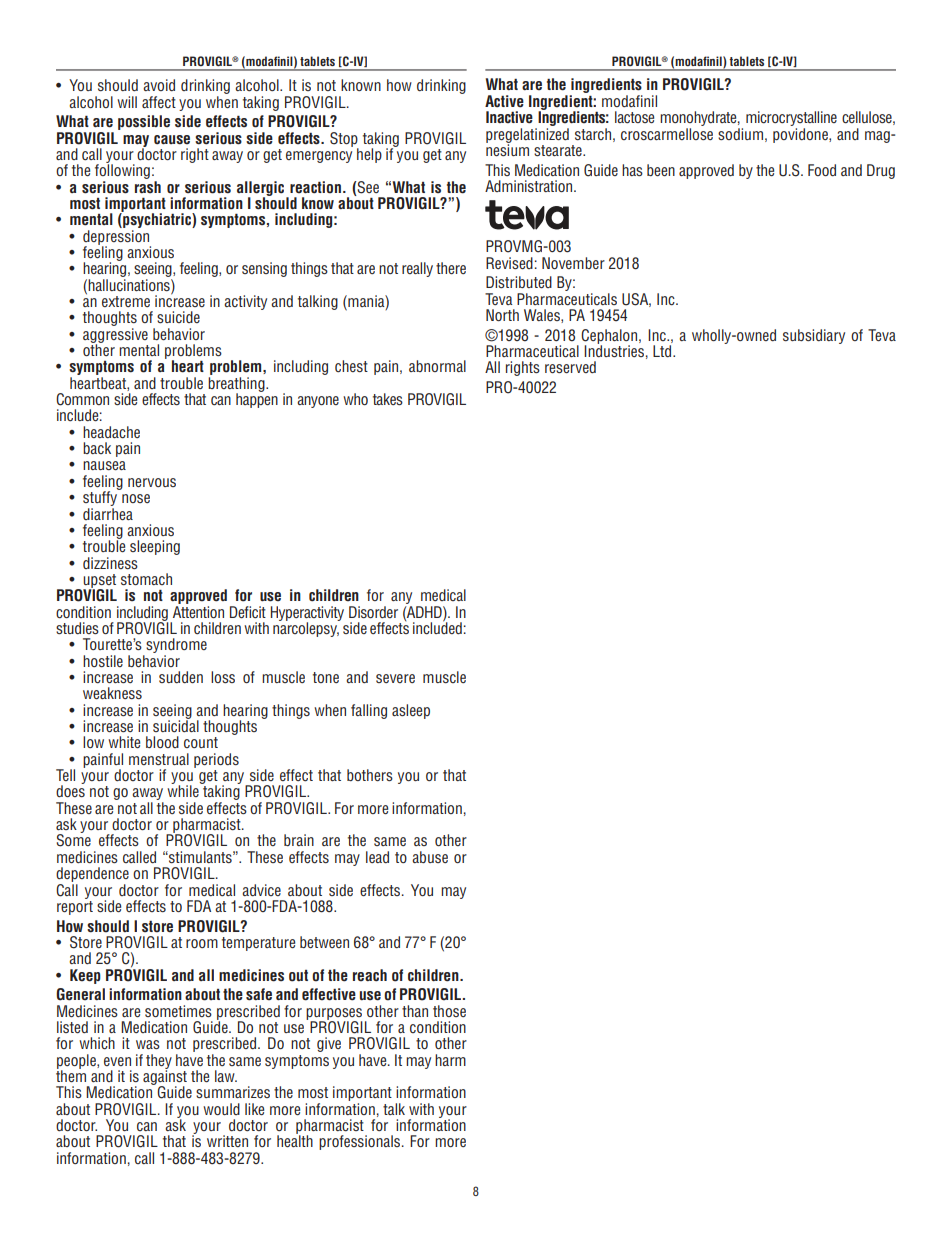  Describe the element at coordinates (115, 336) in the image. I see `aggressive` at that location.
